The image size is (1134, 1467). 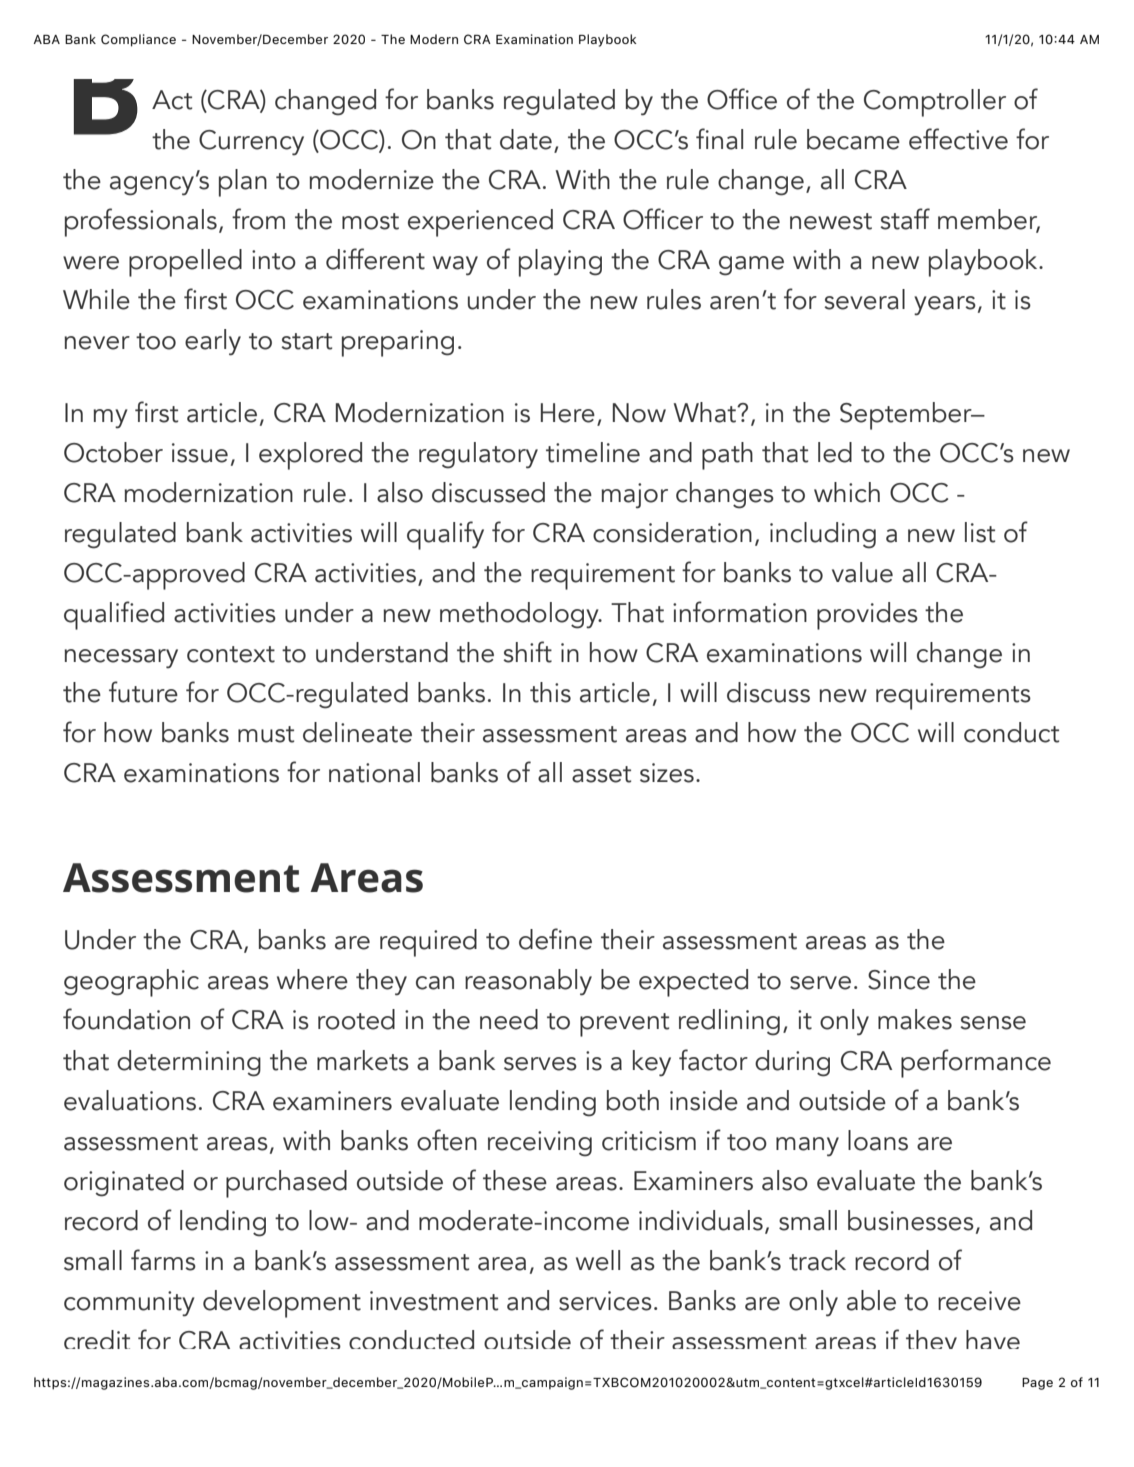 I want to click on provides, so click(x=867, y=616).
